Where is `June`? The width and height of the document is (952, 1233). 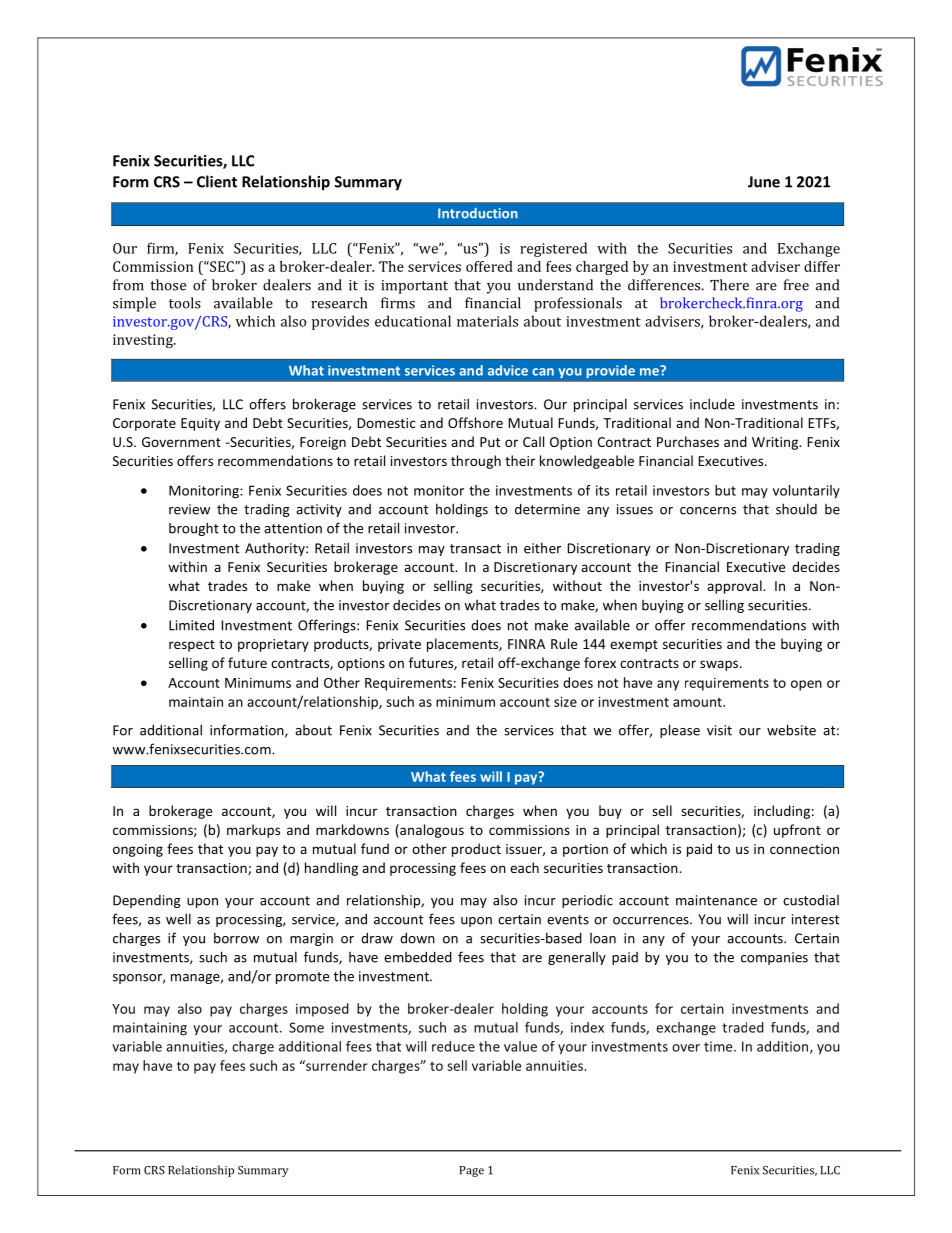 June is located at coordinates (764, 182).
